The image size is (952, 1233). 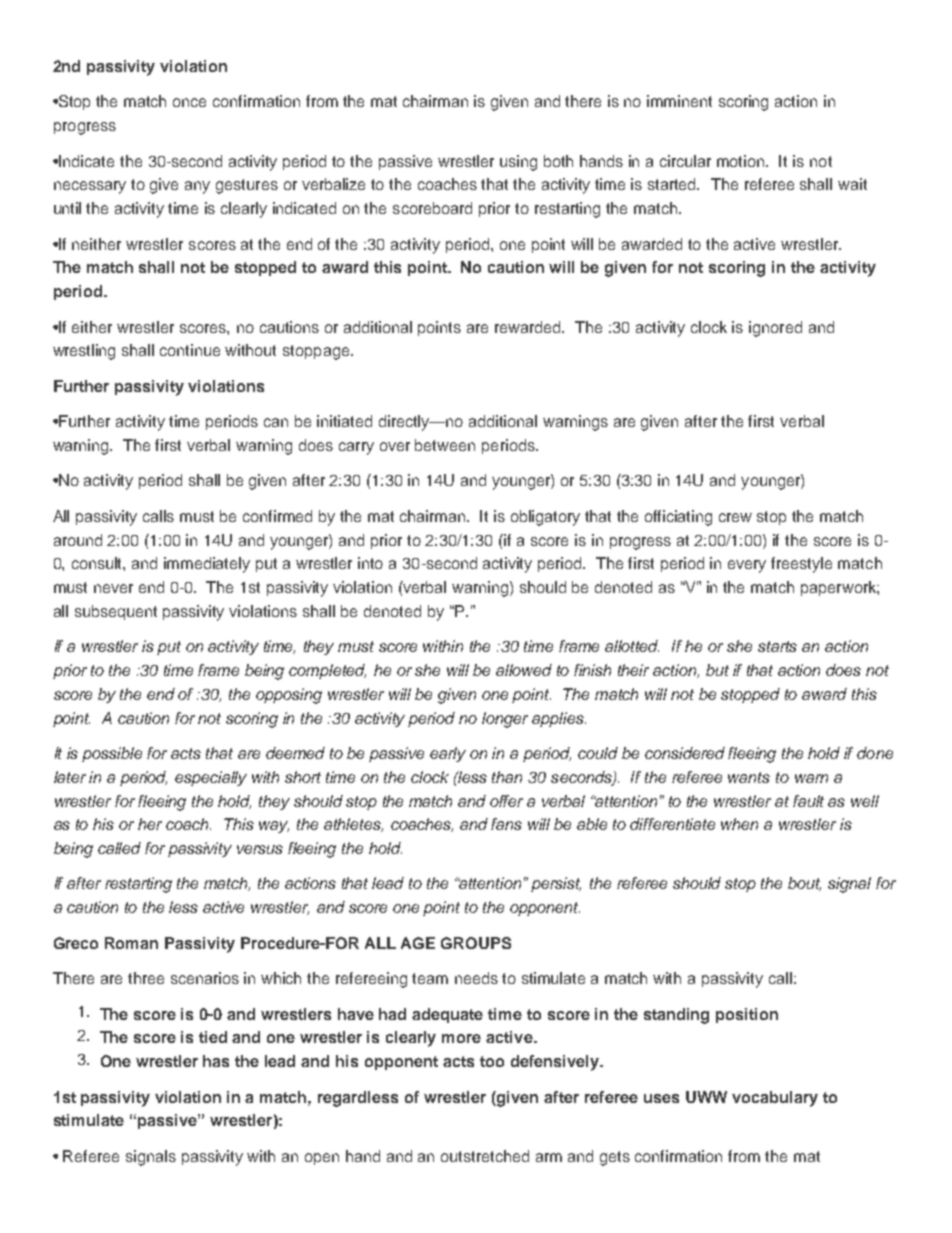 I want to click on has, so click(x=216, y=1061).
